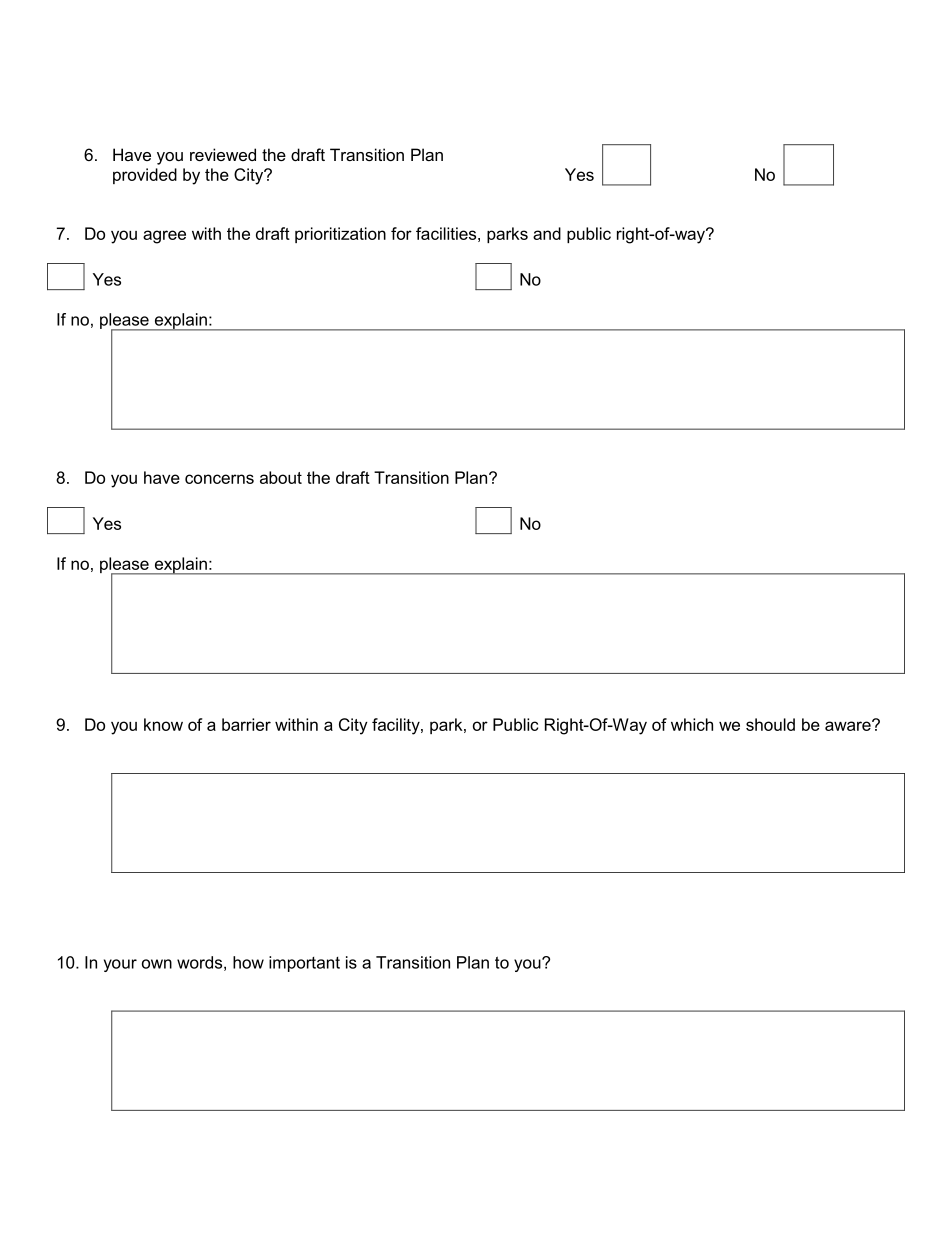 This document has height=1233, width=952. Describe the element at coordinates (401, 233) in the document. I see `for` at that location.
